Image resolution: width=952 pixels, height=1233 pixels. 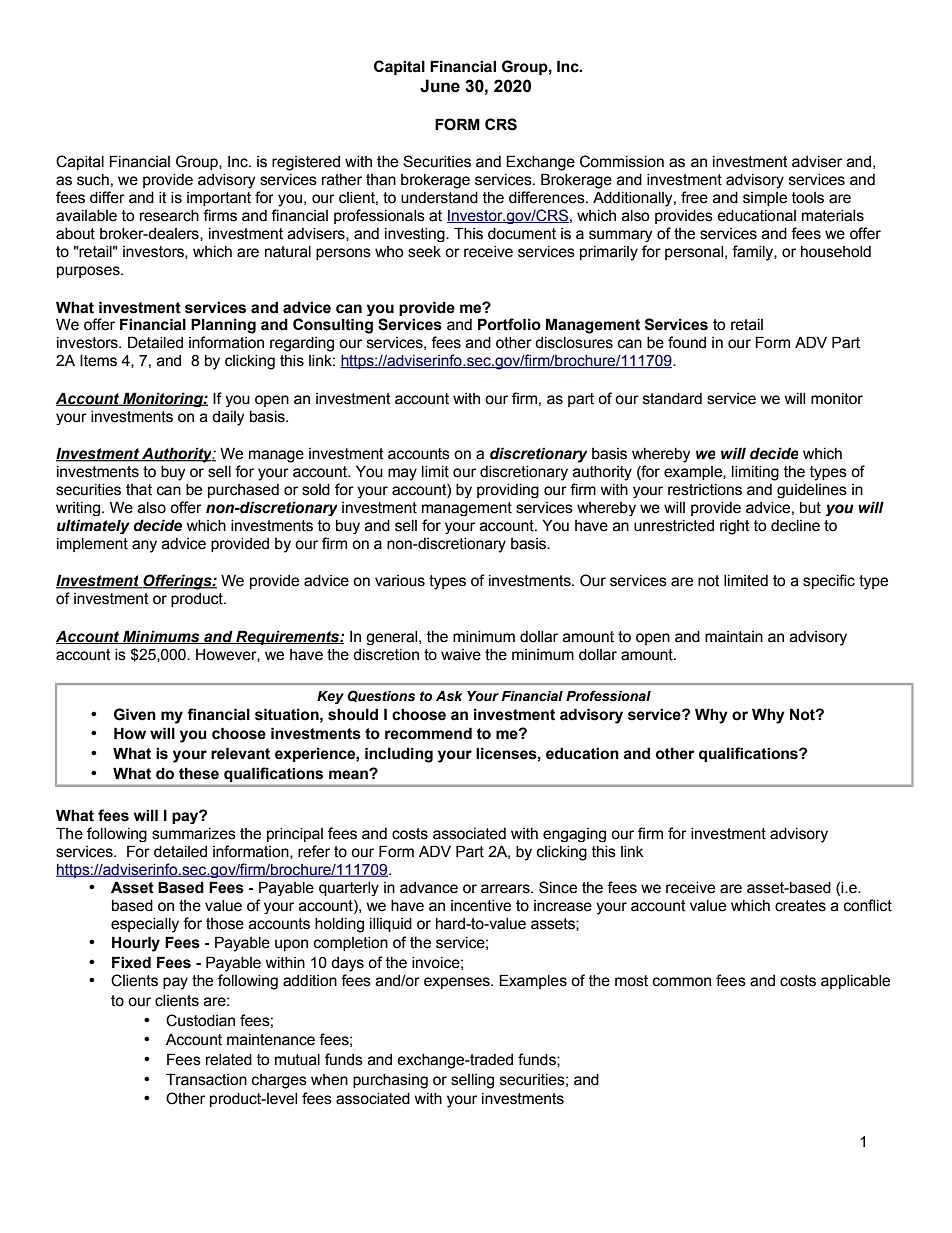 What do you see at coordinates (144, 546) in the page?
I see `any` at bounding box center [144, 546].
